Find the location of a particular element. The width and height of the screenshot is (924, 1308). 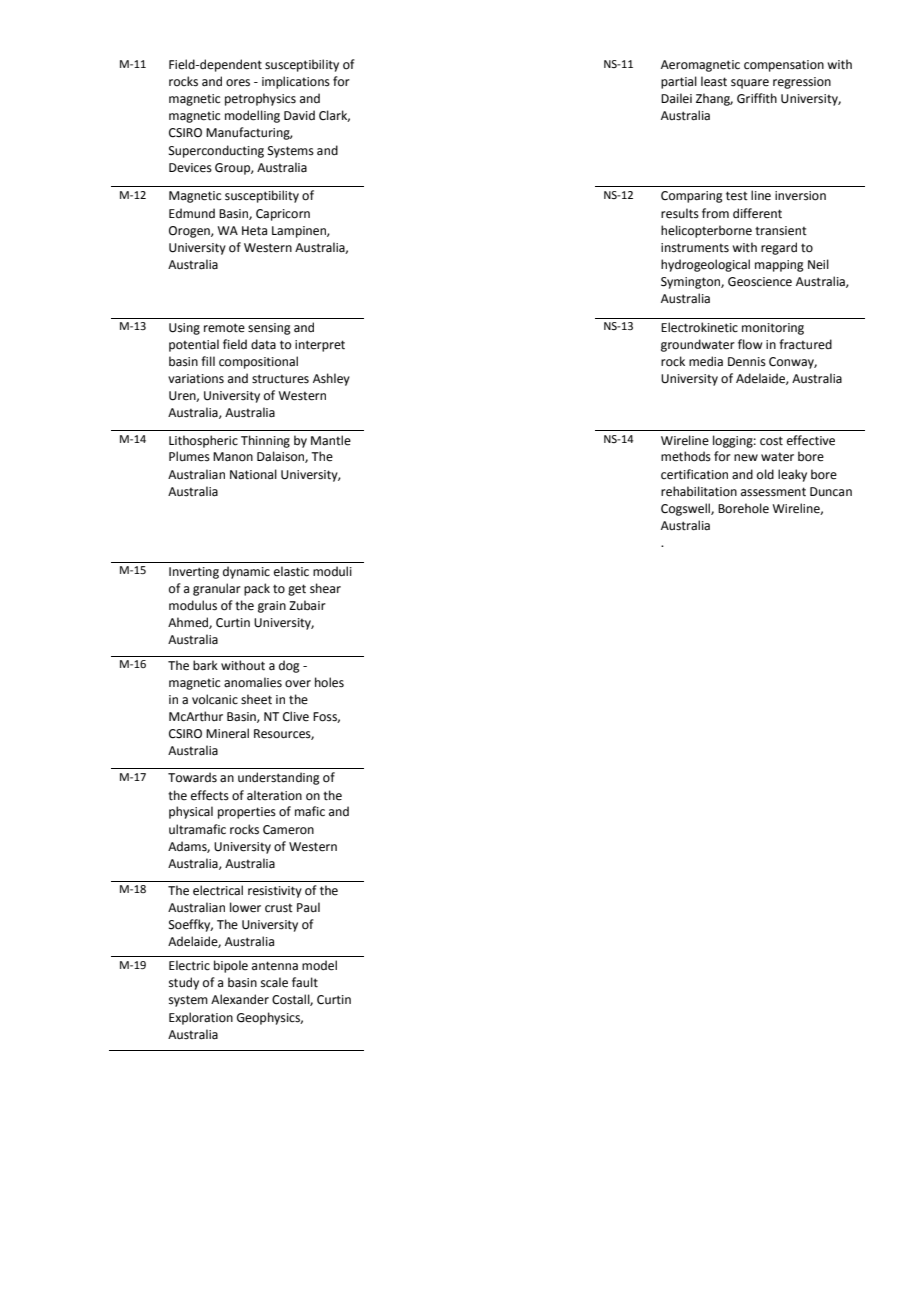

partial is located at coordinates (679, 82).
